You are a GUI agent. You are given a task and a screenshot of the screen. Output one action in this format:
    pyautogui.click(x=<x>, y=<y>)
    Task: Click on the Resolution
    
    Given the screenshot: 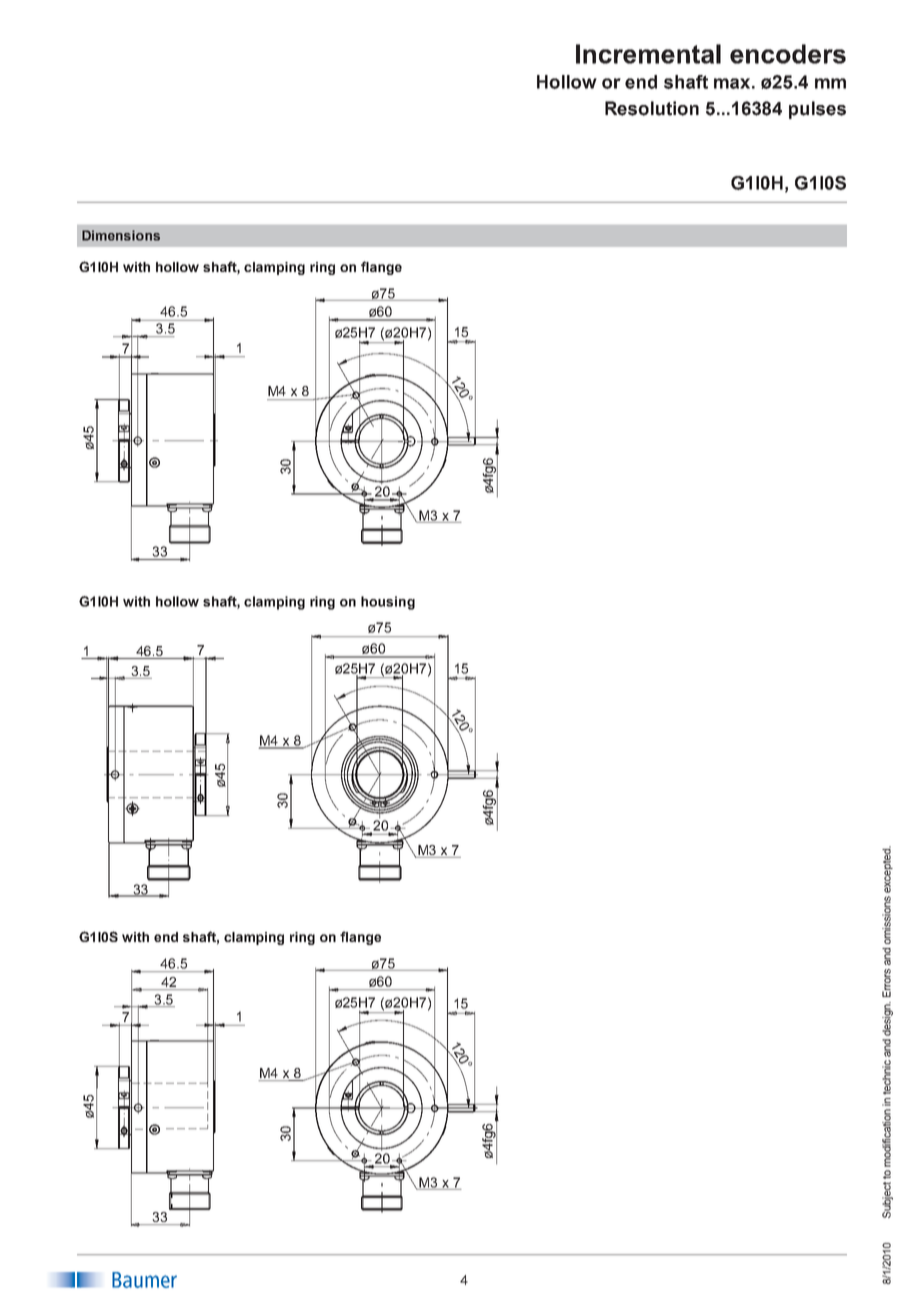 What is the action you would take?
    pyautogui.click(x=652, y=108)
